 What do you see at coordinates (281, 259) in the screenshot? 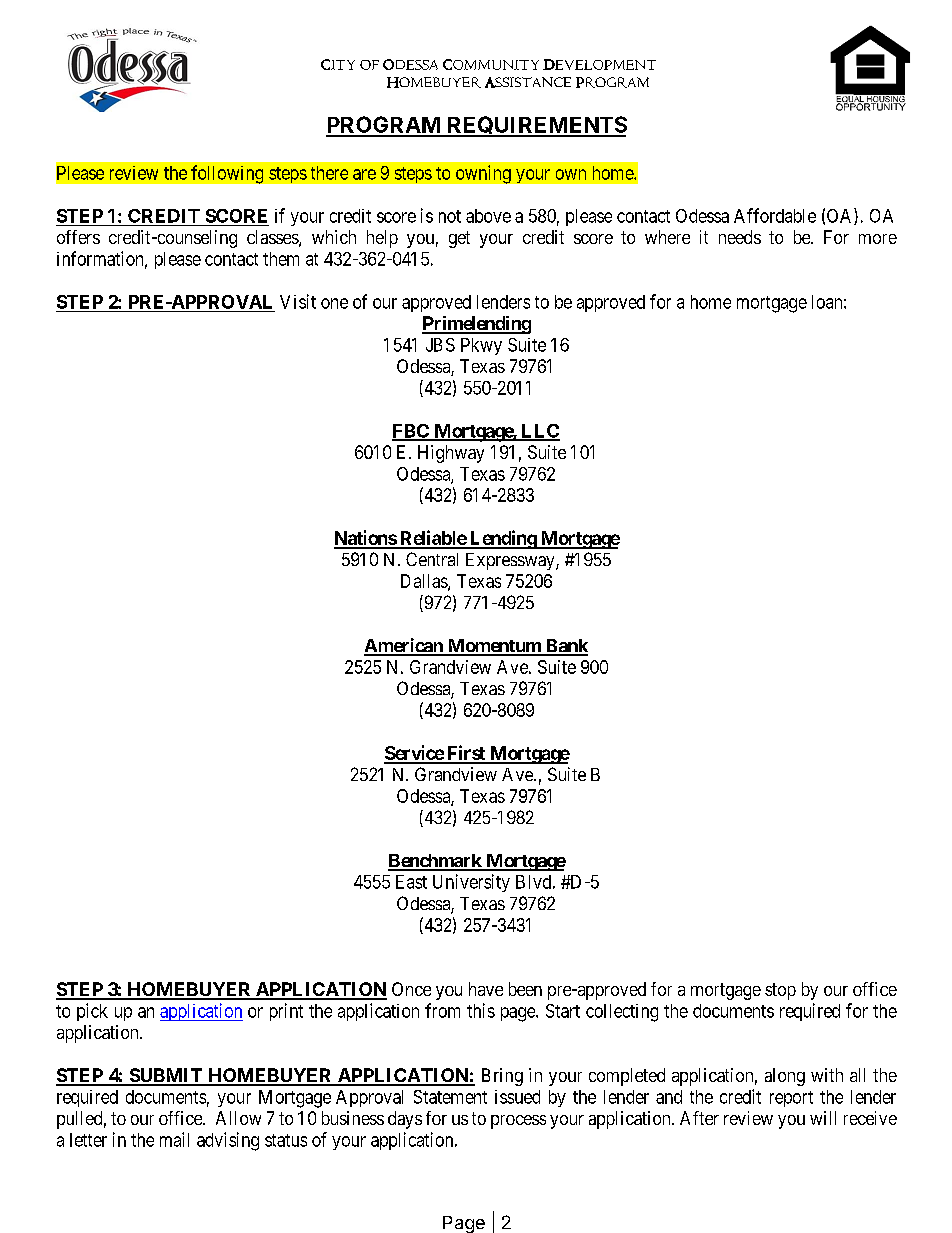
I see `them` at bounding box center [281, 259].
